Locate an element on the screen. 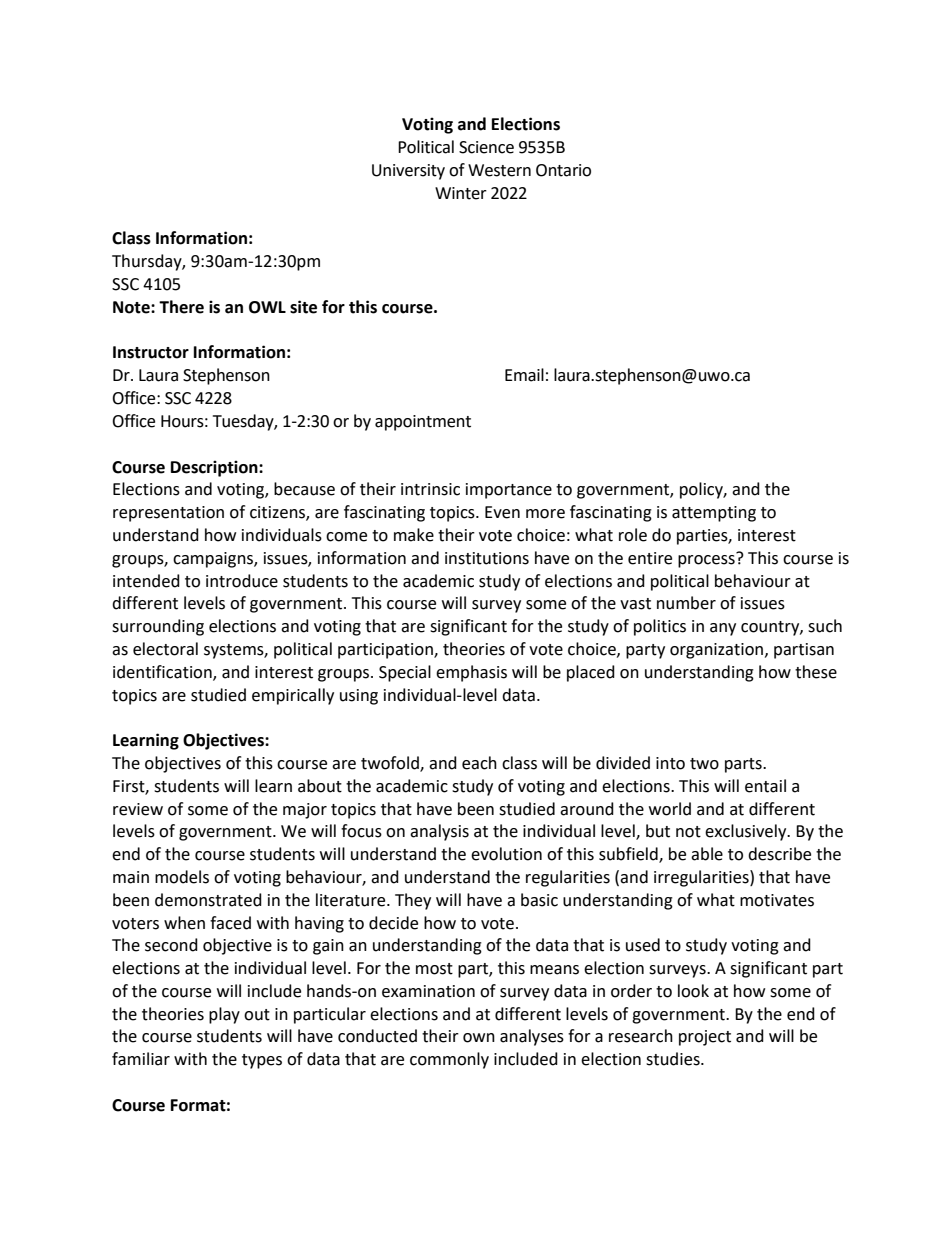 The height and width of the screenshot is (1233, 952). play is located at coordinates (224, 1015).
